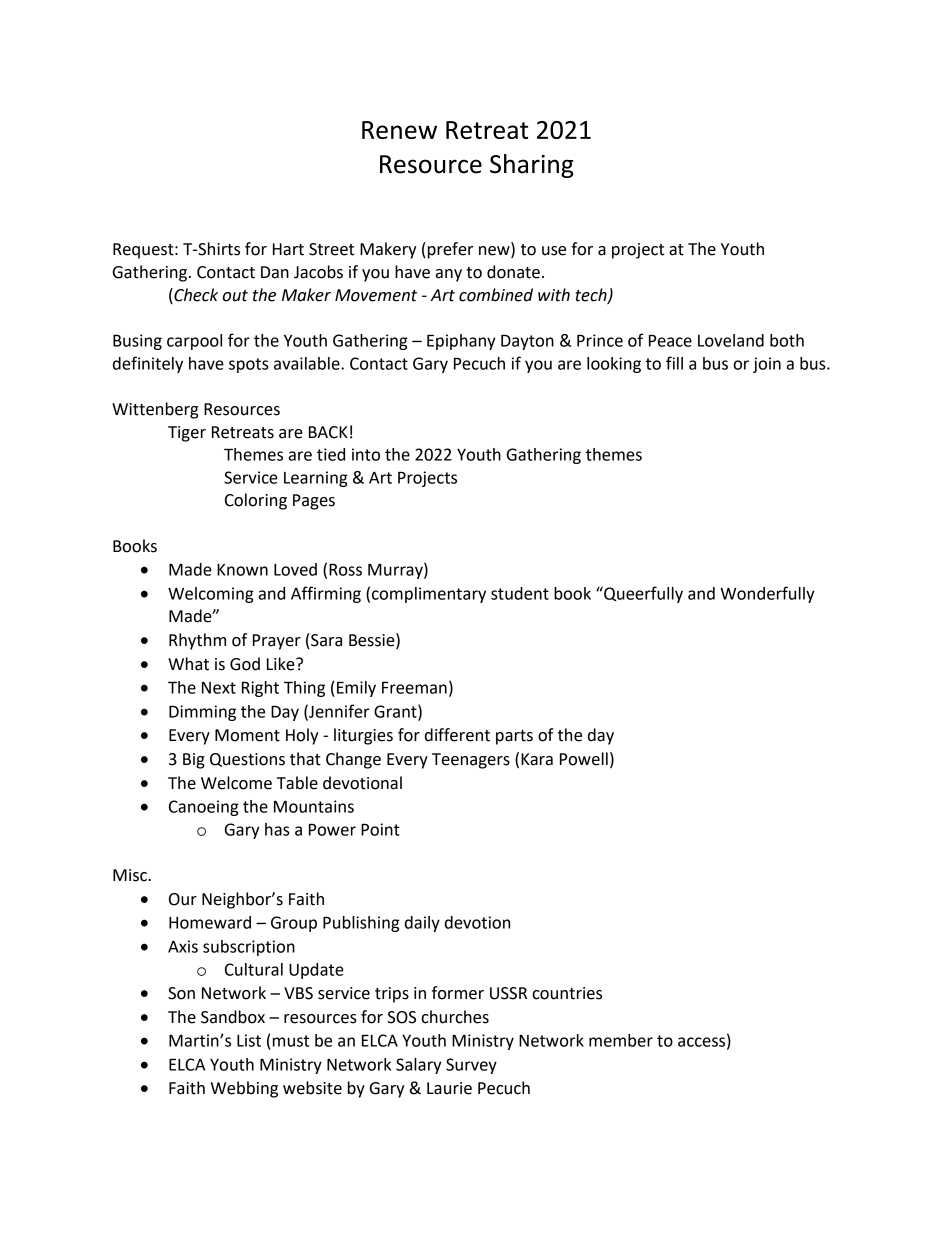 The height and width of the document is (1233, 952). I want to click on List, so click(249, 1040).
